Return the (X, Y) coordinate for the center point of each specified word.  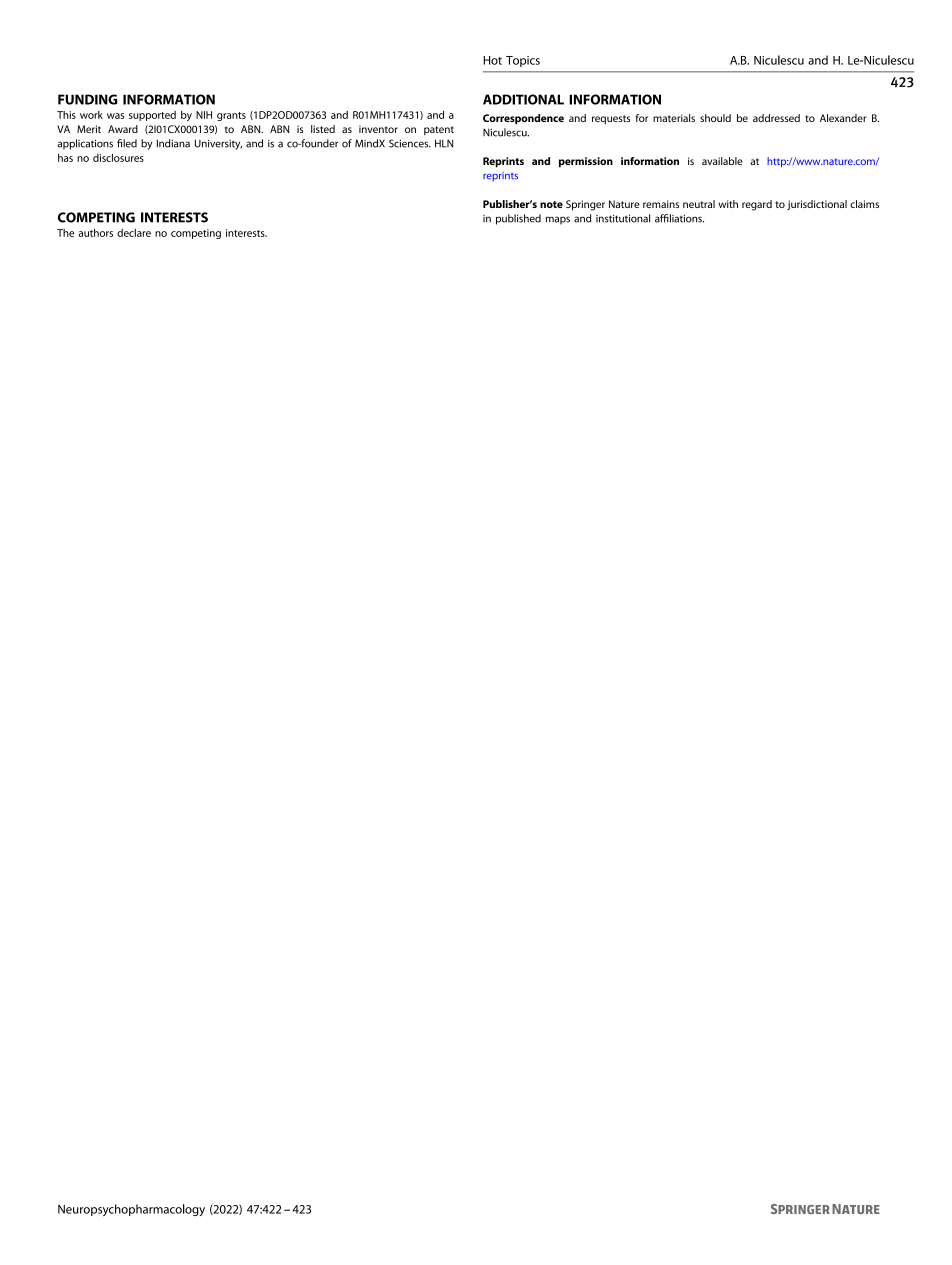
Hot (492, 60)
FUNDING (87, 99)
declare (134, 233)
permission (586, 162)
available (722, 161)
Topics (523, 61)
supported (152, 116)
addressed (776, 118)
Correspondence (523, 119)
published (518, 219)
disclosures (118, 158)
